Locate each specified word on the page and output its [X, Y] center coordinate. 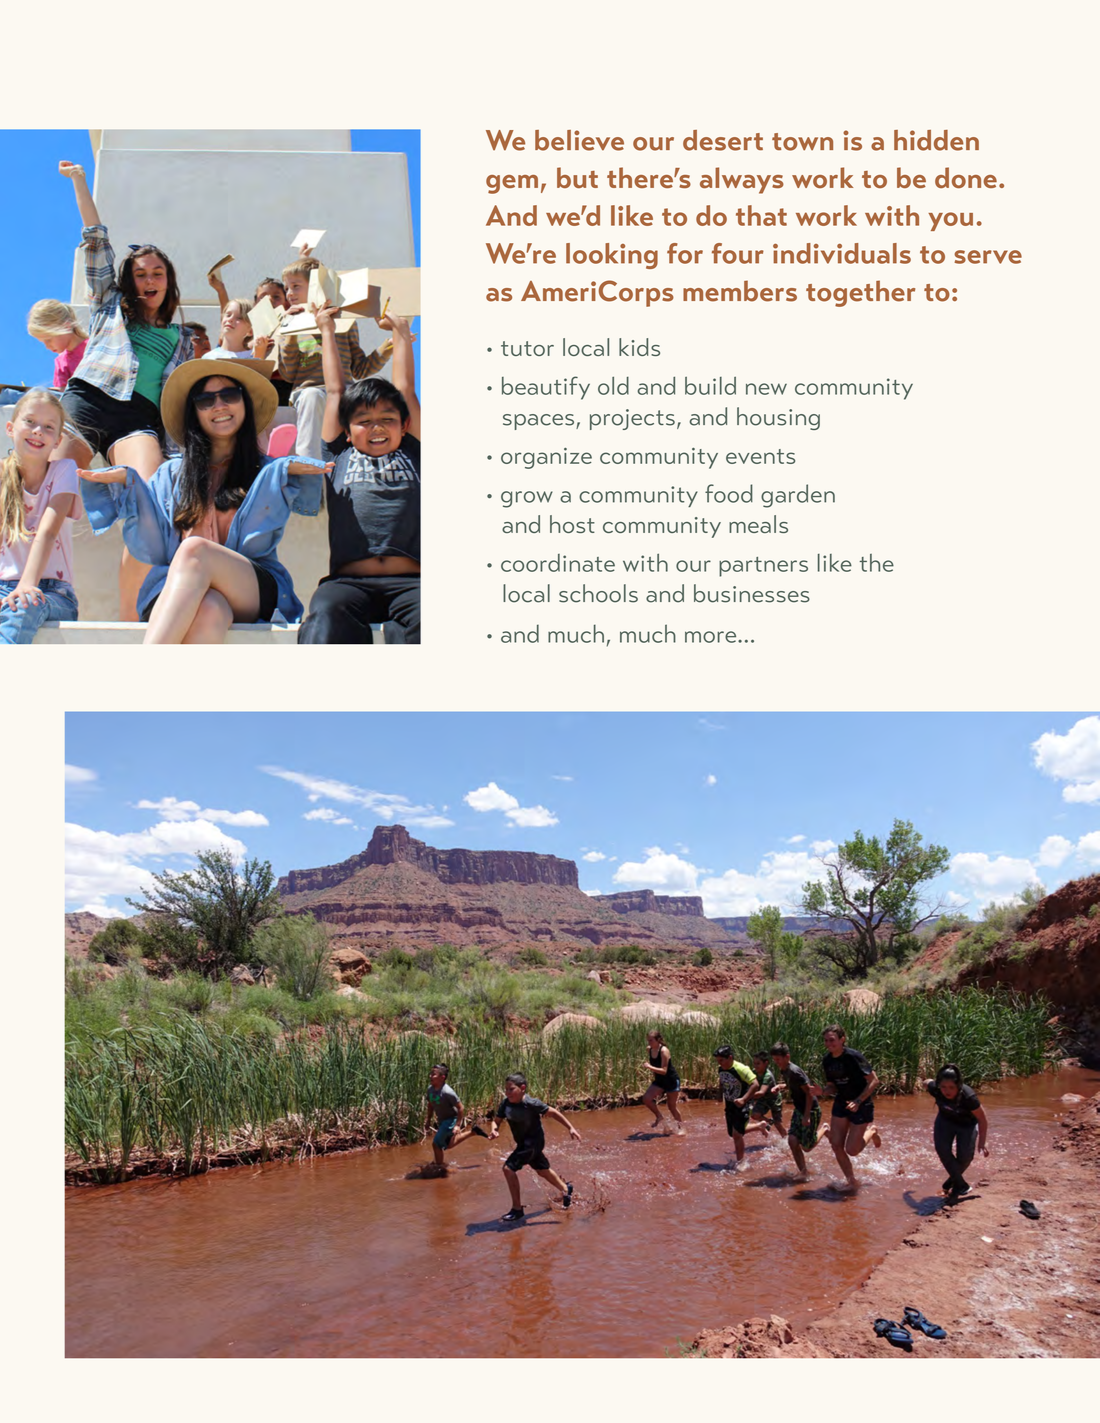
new [766, 389]
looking [612, 256]
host [572, 524]
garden [798, 496]
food [729, 493]
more [712, 637]
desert [723, 140]
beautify [546, 388]
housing [778, 418]
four [738, 253]
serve [988, 257]
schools [598, 593]
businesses [752, 593]
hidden [936, 140]
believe [579, 140]
